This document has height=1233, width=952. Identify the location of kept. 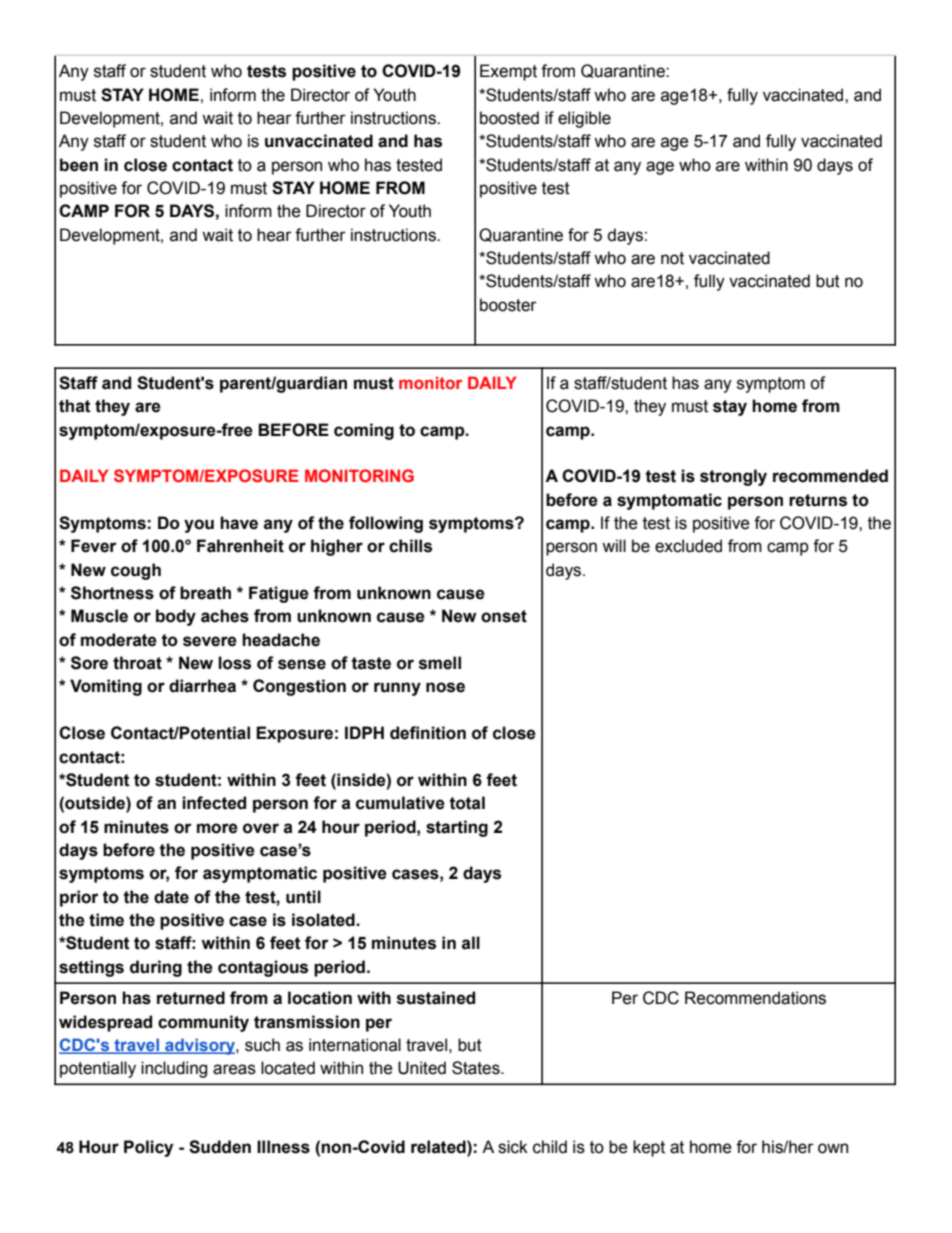
(649, 1148).
